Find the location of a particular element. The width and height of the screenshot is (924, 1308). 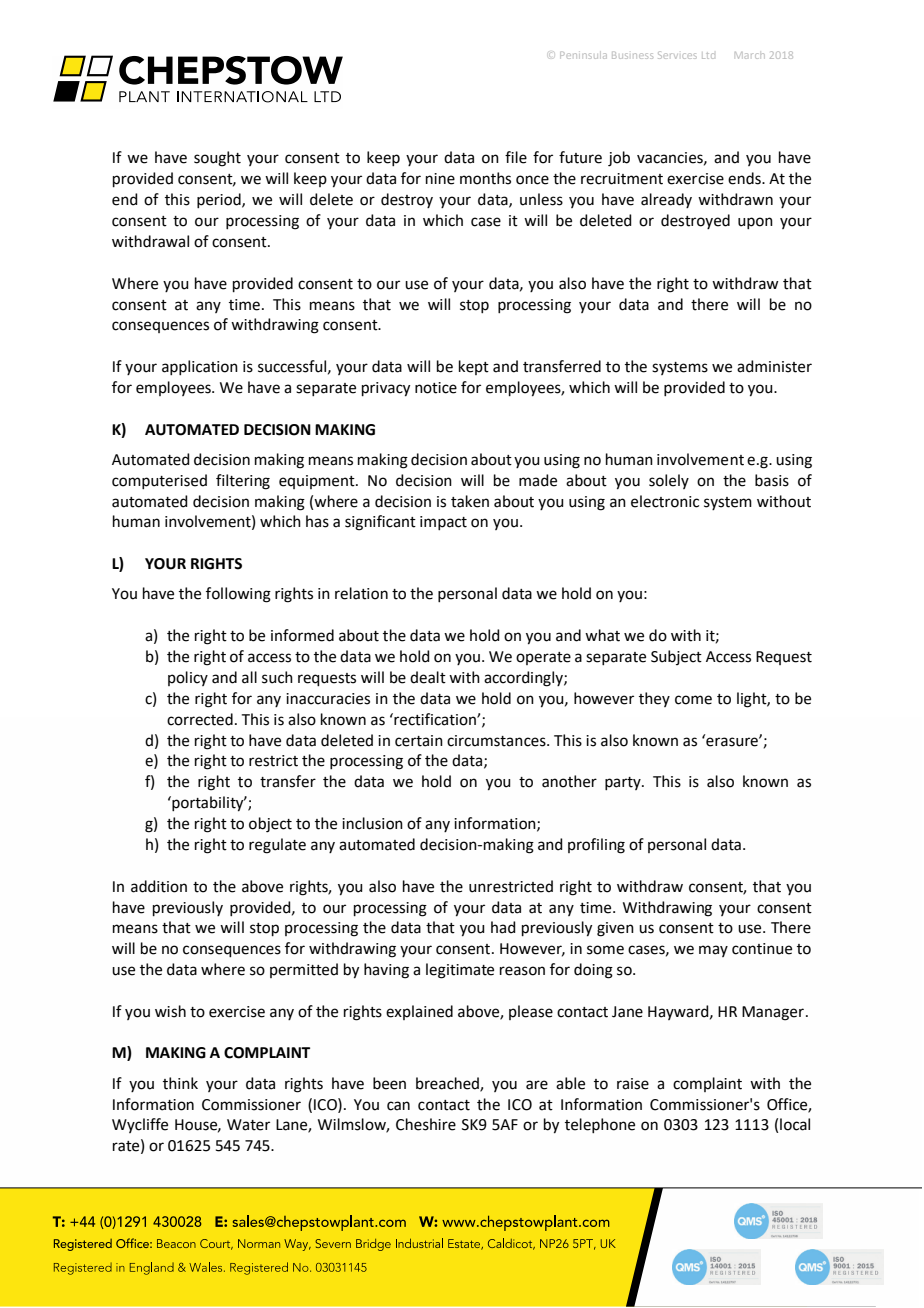

following is located at coordinates (238, 595).
